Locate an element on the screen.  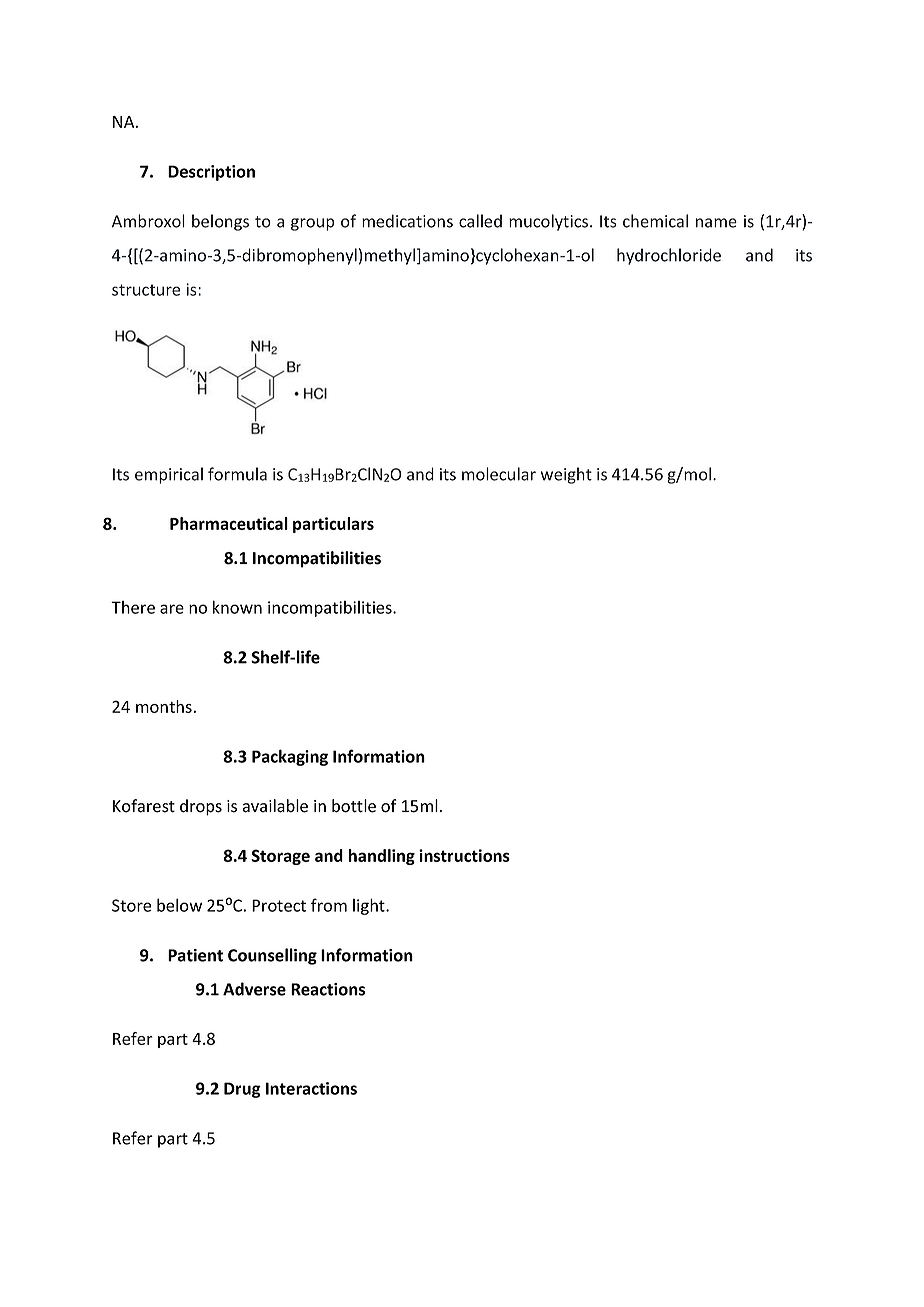
drops is located at coordinates (201, 807).
